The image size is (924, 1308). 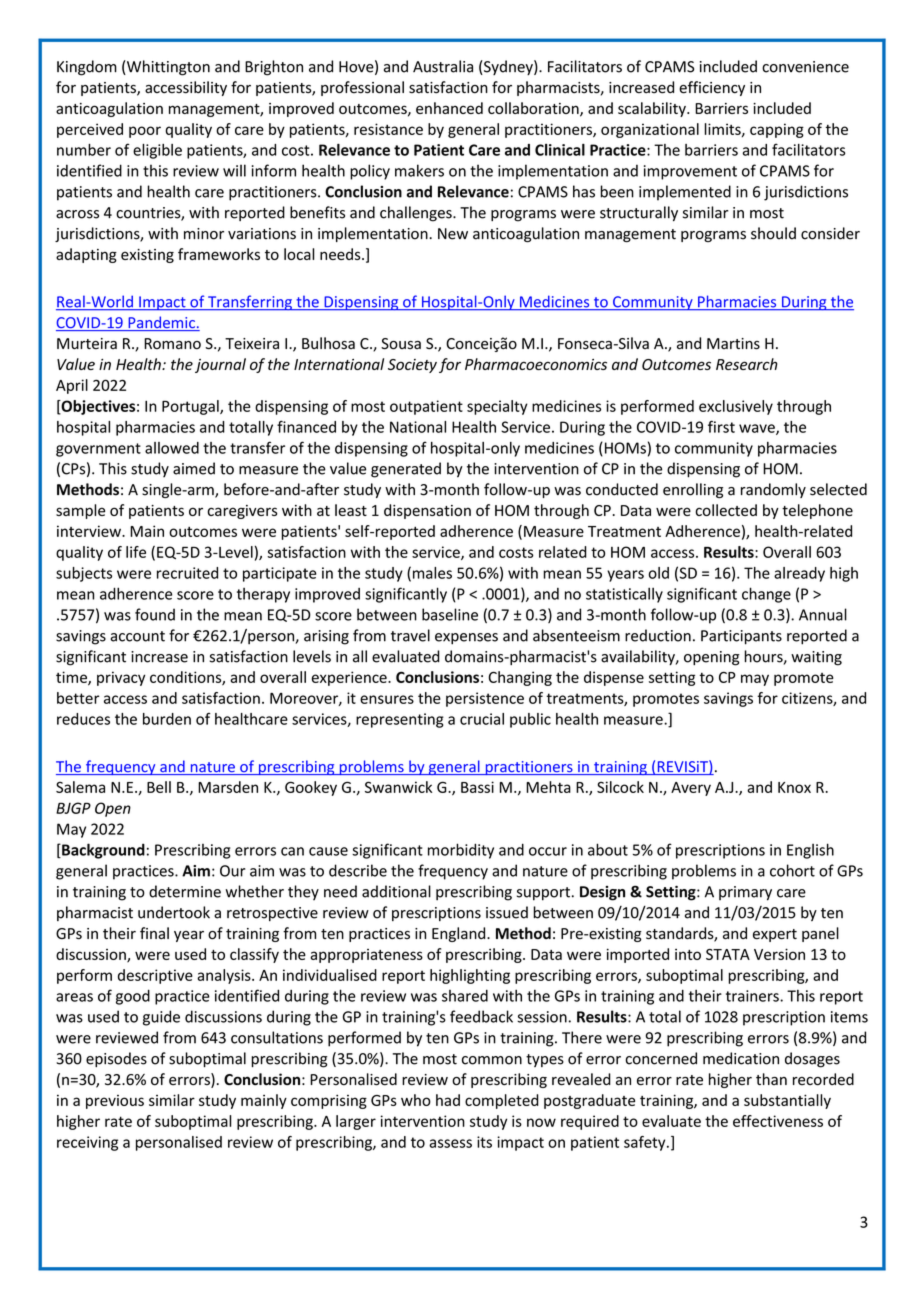 What do you see at coordinates (450, 614) in the screenshot?
I see `baseline` at bounding box center [450, 614].
